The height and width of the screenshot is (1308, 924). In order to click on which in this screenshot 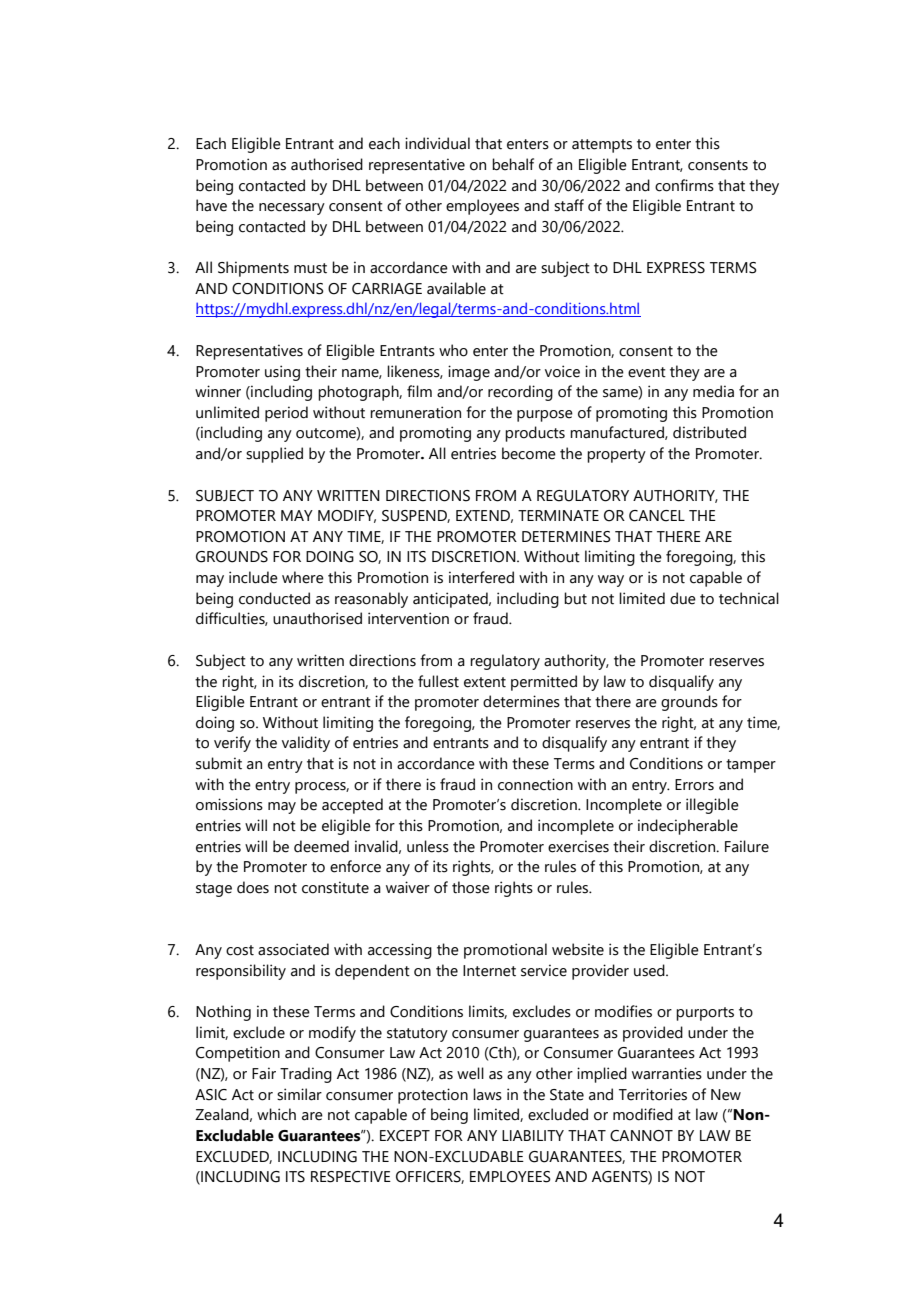, I will do `click(276, 1114)`.
